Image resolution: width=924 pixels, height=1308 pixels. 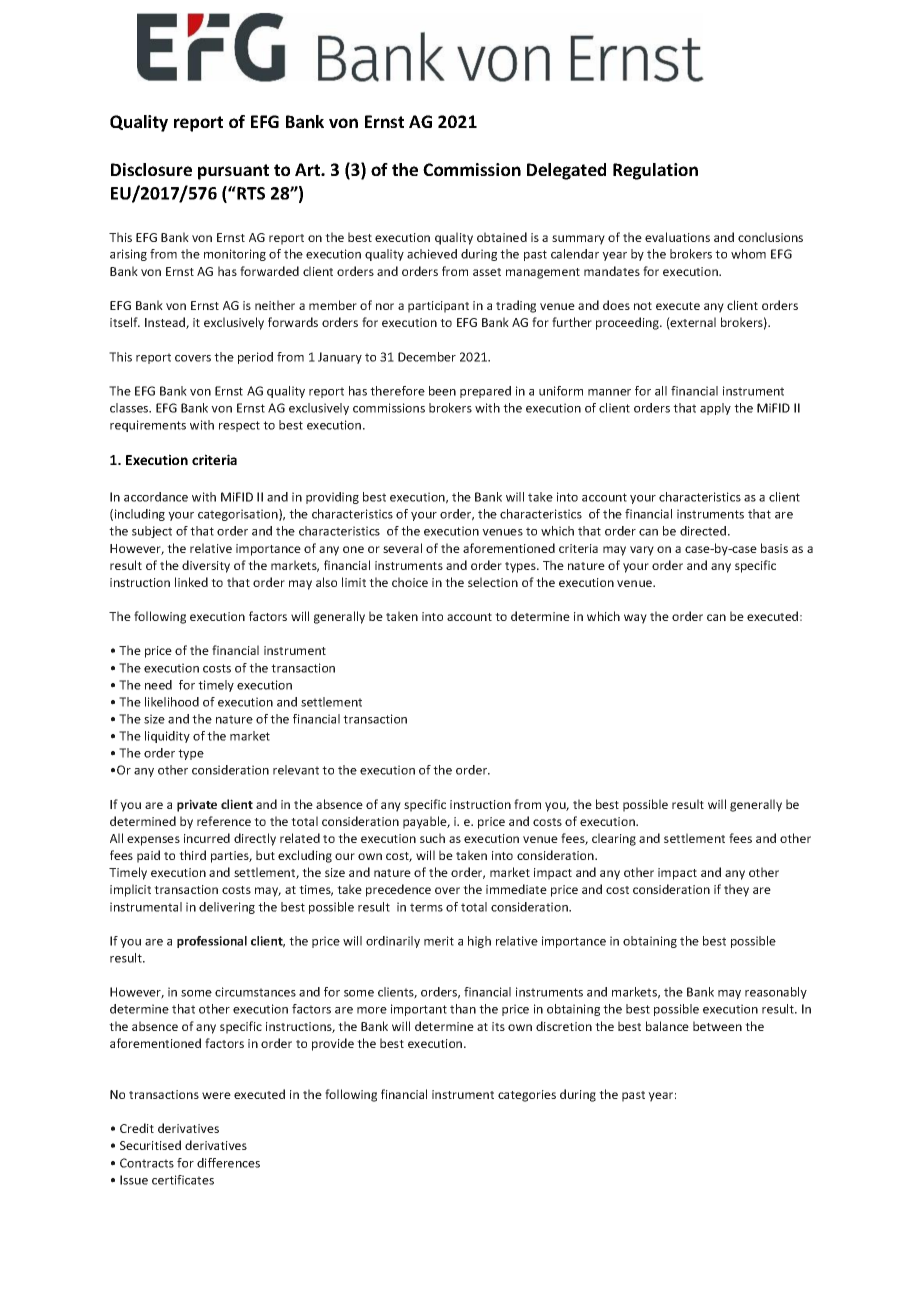 I want to click on accordance, so click(x=156, y=497).
